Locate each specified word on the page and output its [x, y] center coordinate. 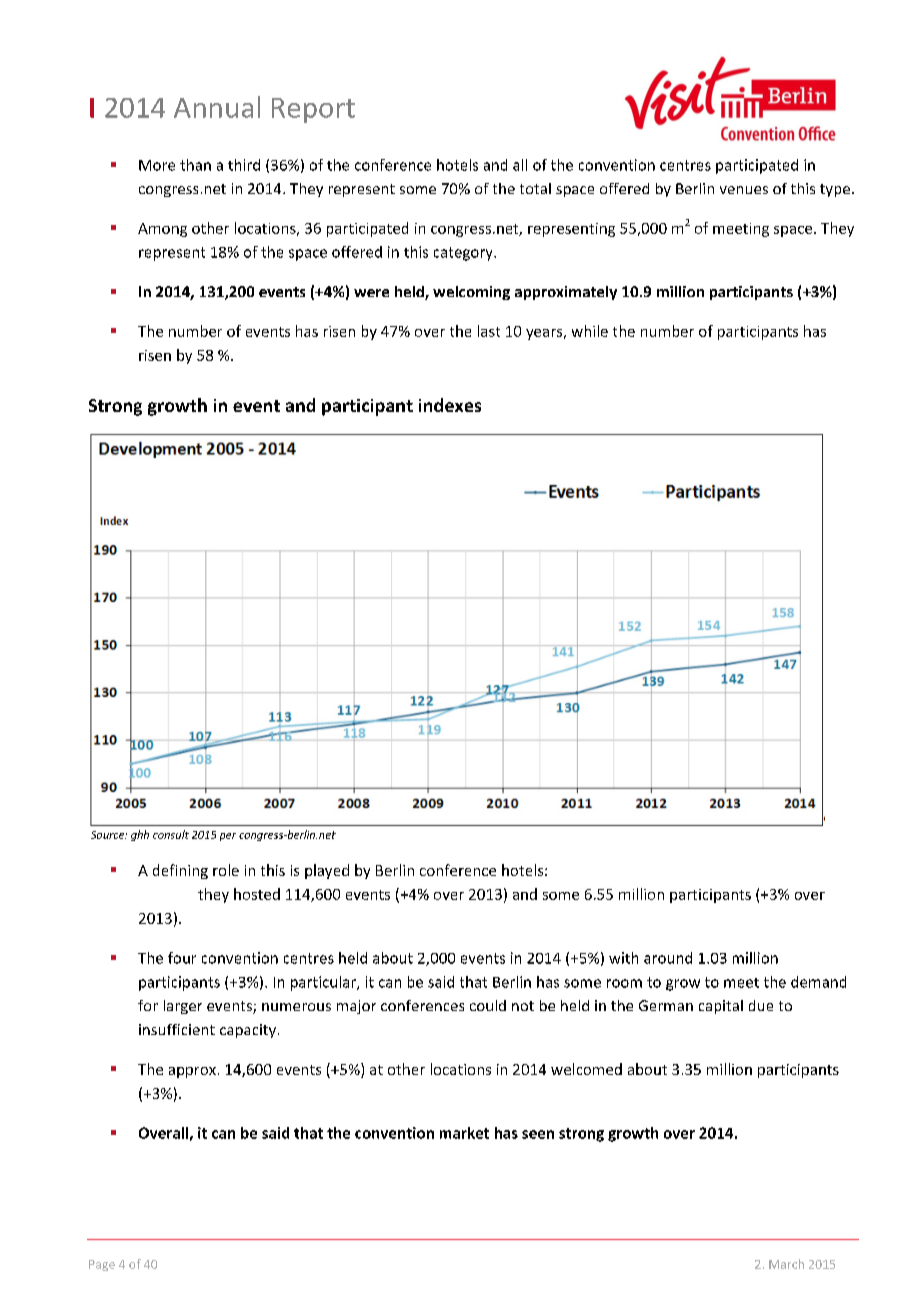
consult [171, 834]
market [464, 1133]
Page [102, 1265]
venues [744, 190]
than [195, 165]
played [327, 871]
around [668, 958]
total [535, 188]
